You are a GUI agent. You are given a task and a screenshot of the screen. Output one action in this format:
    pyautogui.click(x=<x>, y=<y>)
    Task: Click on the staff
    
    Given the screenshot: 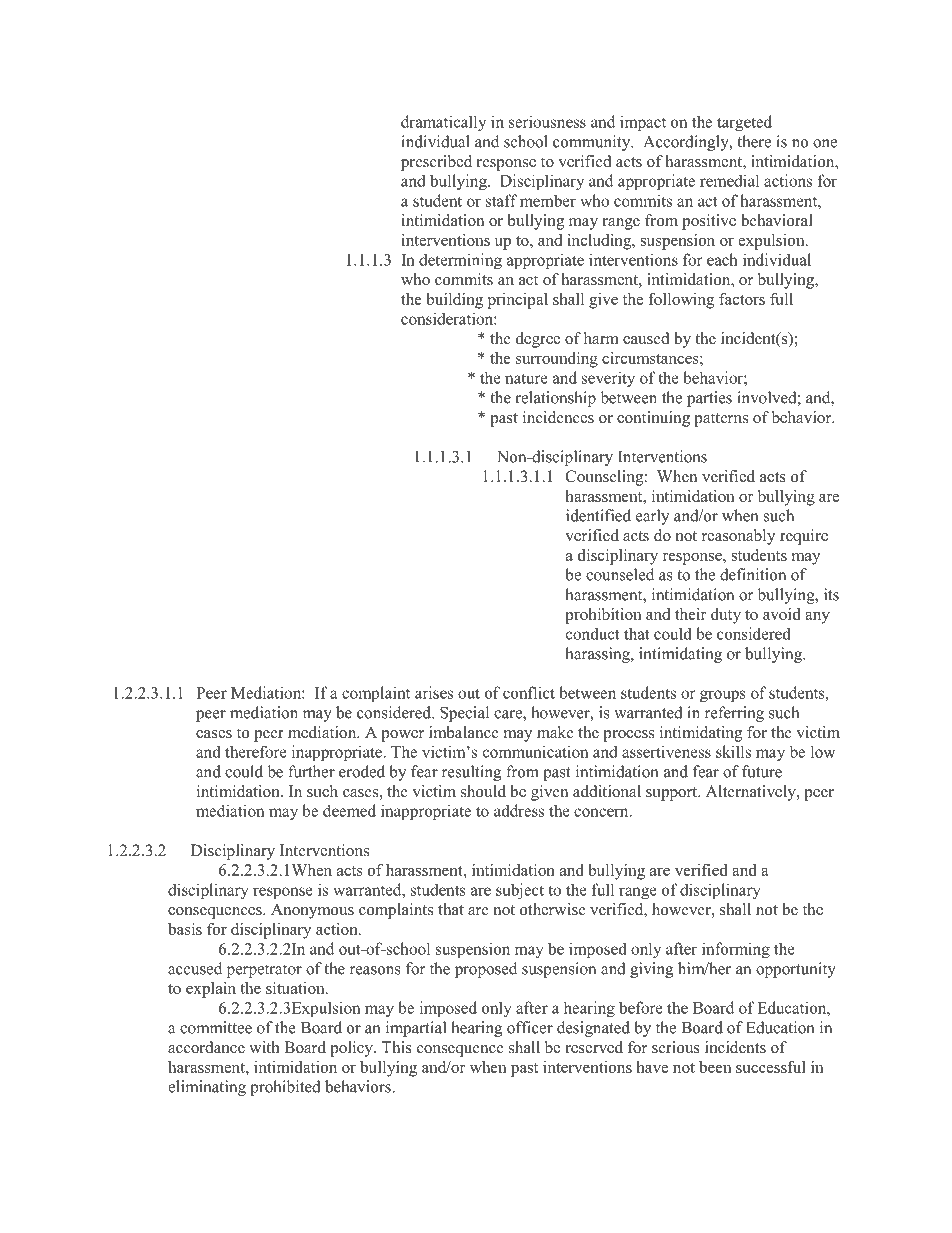 What is the action you would take?
    pyautogui.click(x=501, y=200)
